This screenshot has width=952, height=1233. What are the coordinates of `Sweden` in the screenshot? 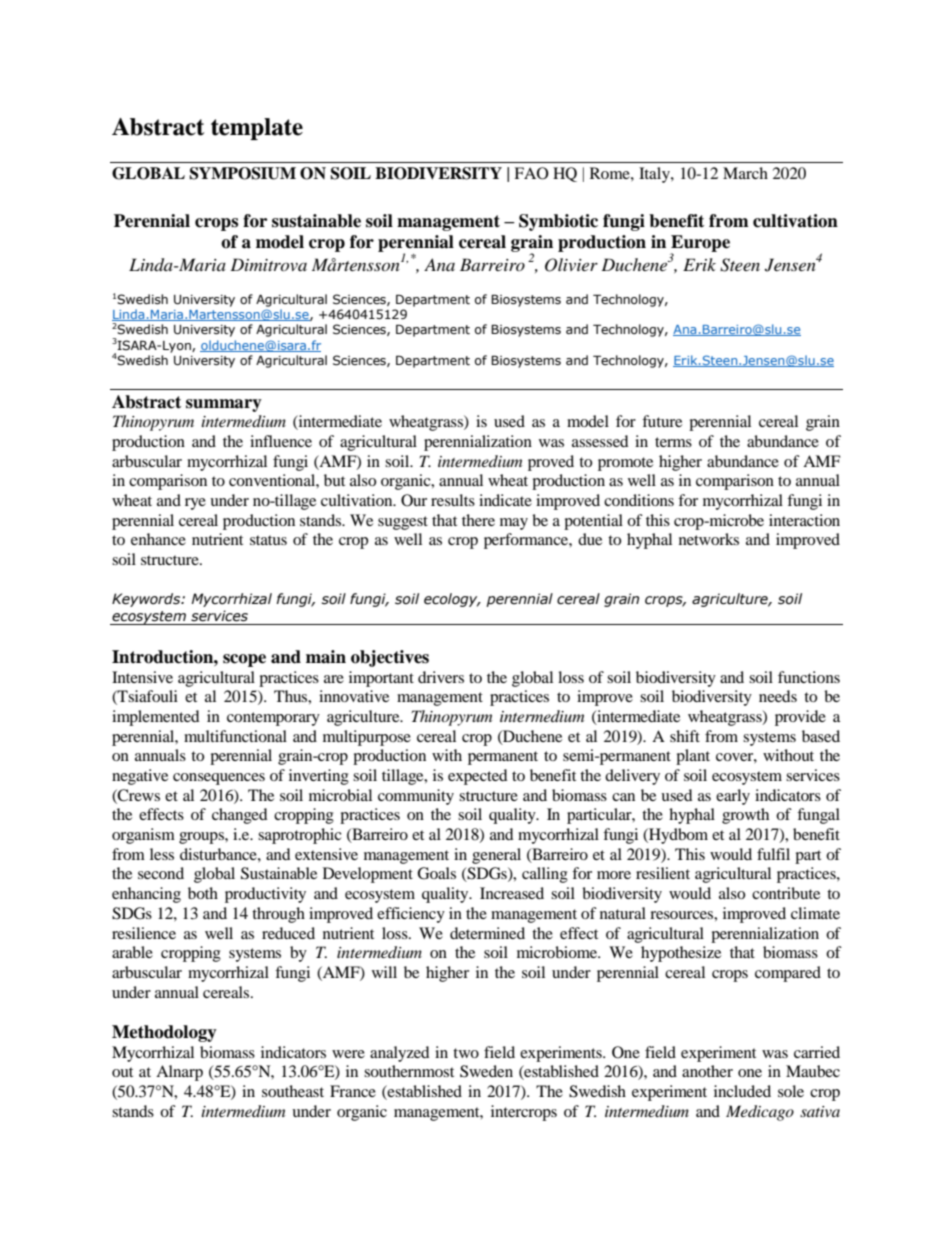 It's located at (486, 1071).
